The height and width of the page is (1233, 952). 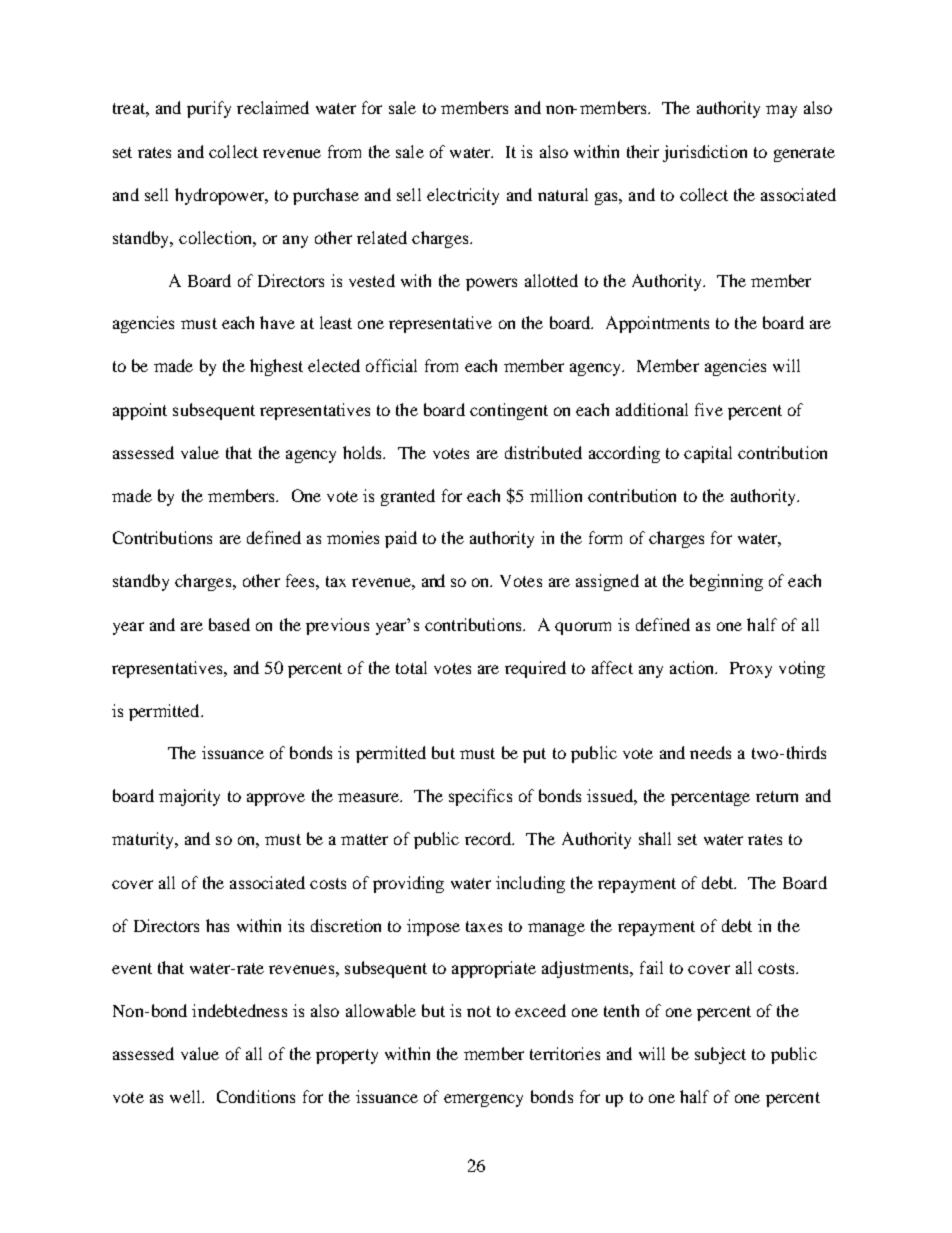 What do you see at coordinates (186, 1096) in the page?
I see `well` at bounding box center [186, 1096].
